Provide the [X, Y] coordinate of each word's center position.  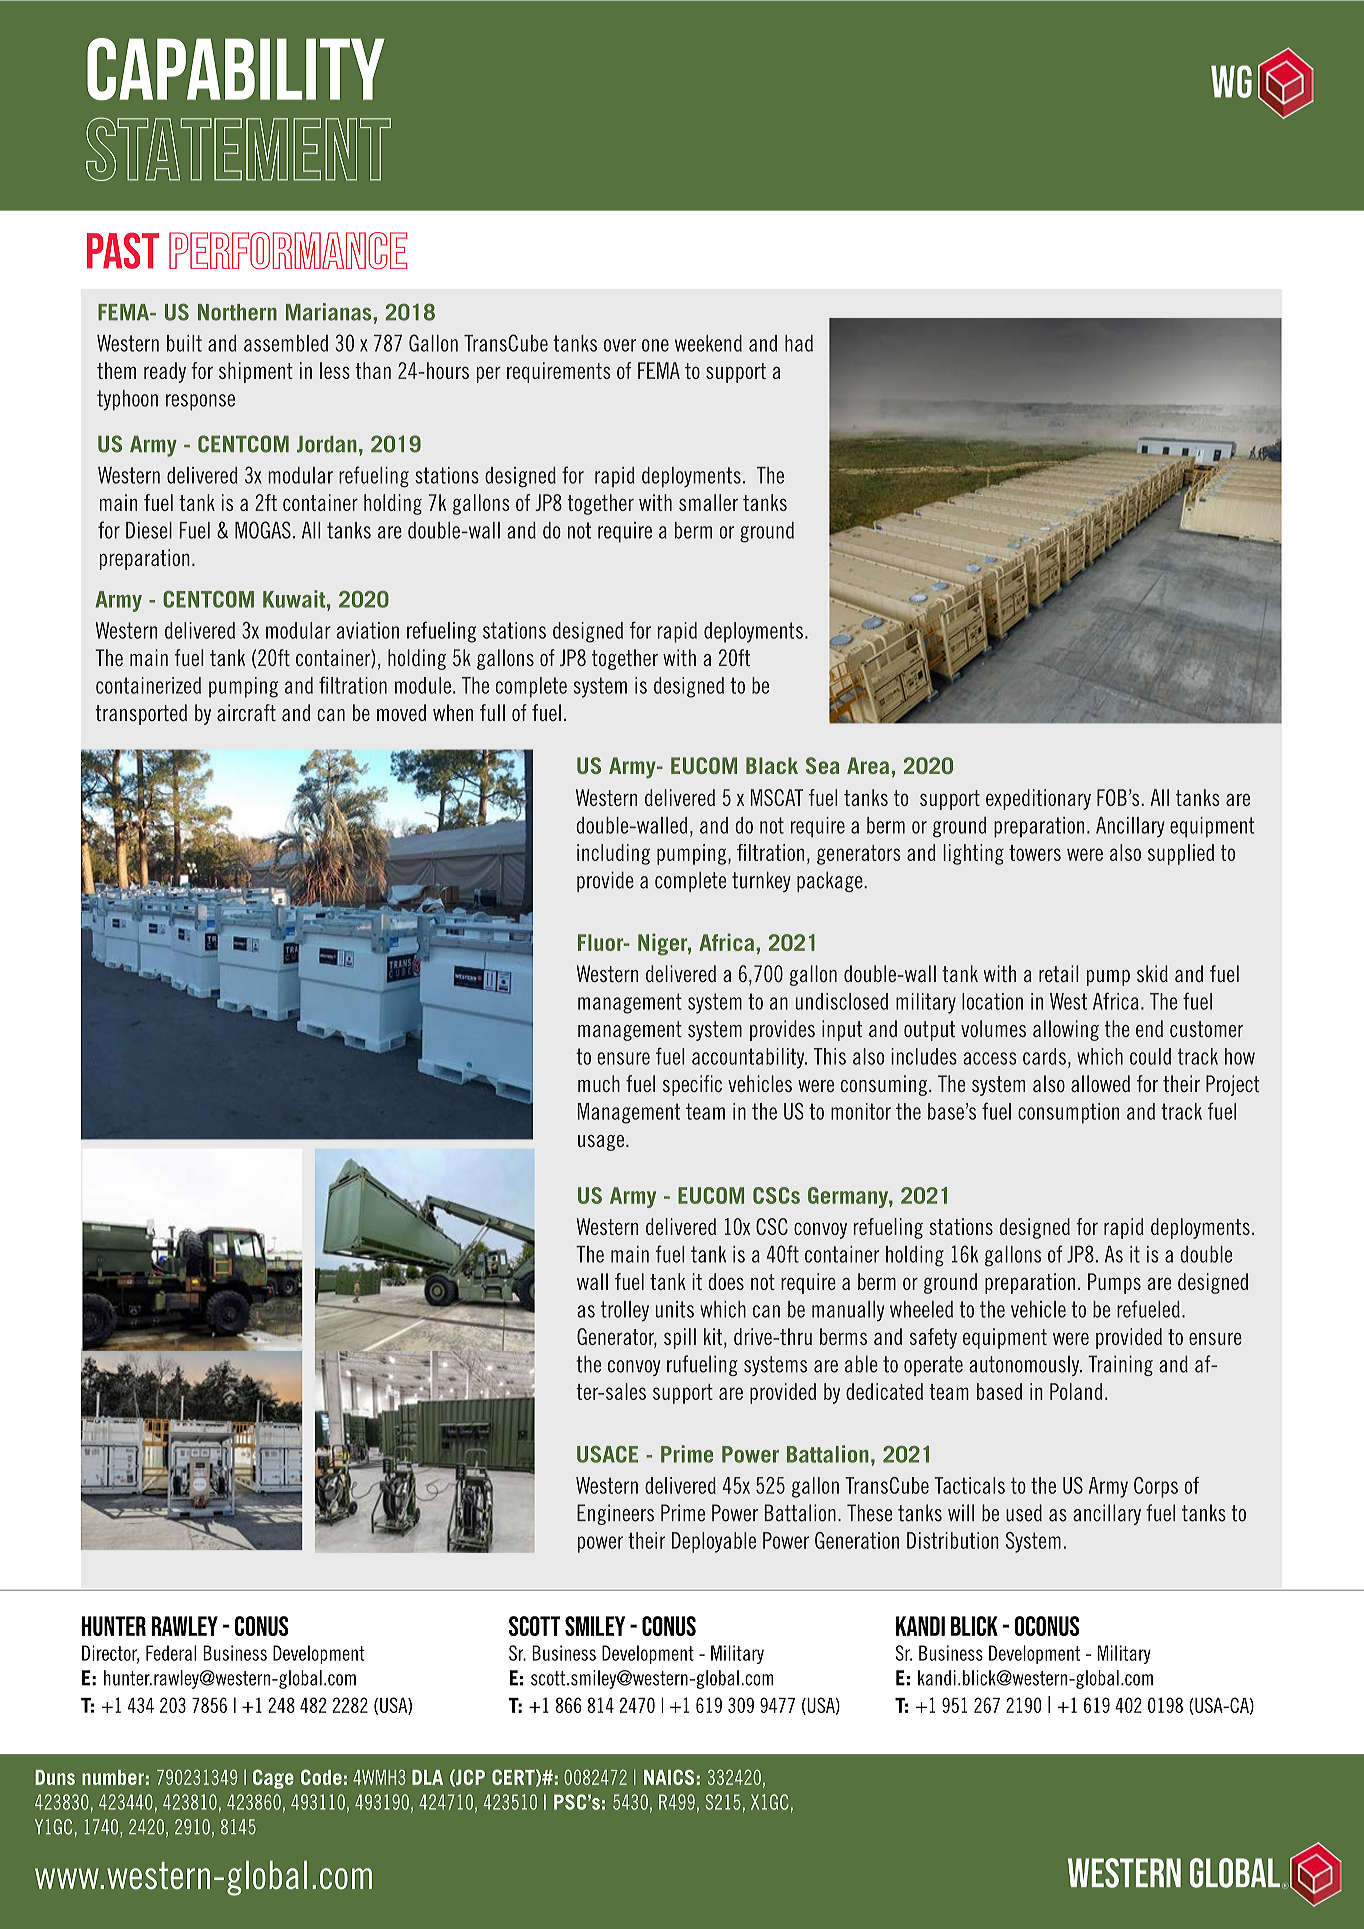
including [613, 854]
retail [1059, 973]
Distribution [953, 1540]
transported [141, 714]
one [655, 345]
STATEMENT [238, 149]
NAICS [669, 1777]
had [799, 343]
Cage [273, 1779]
